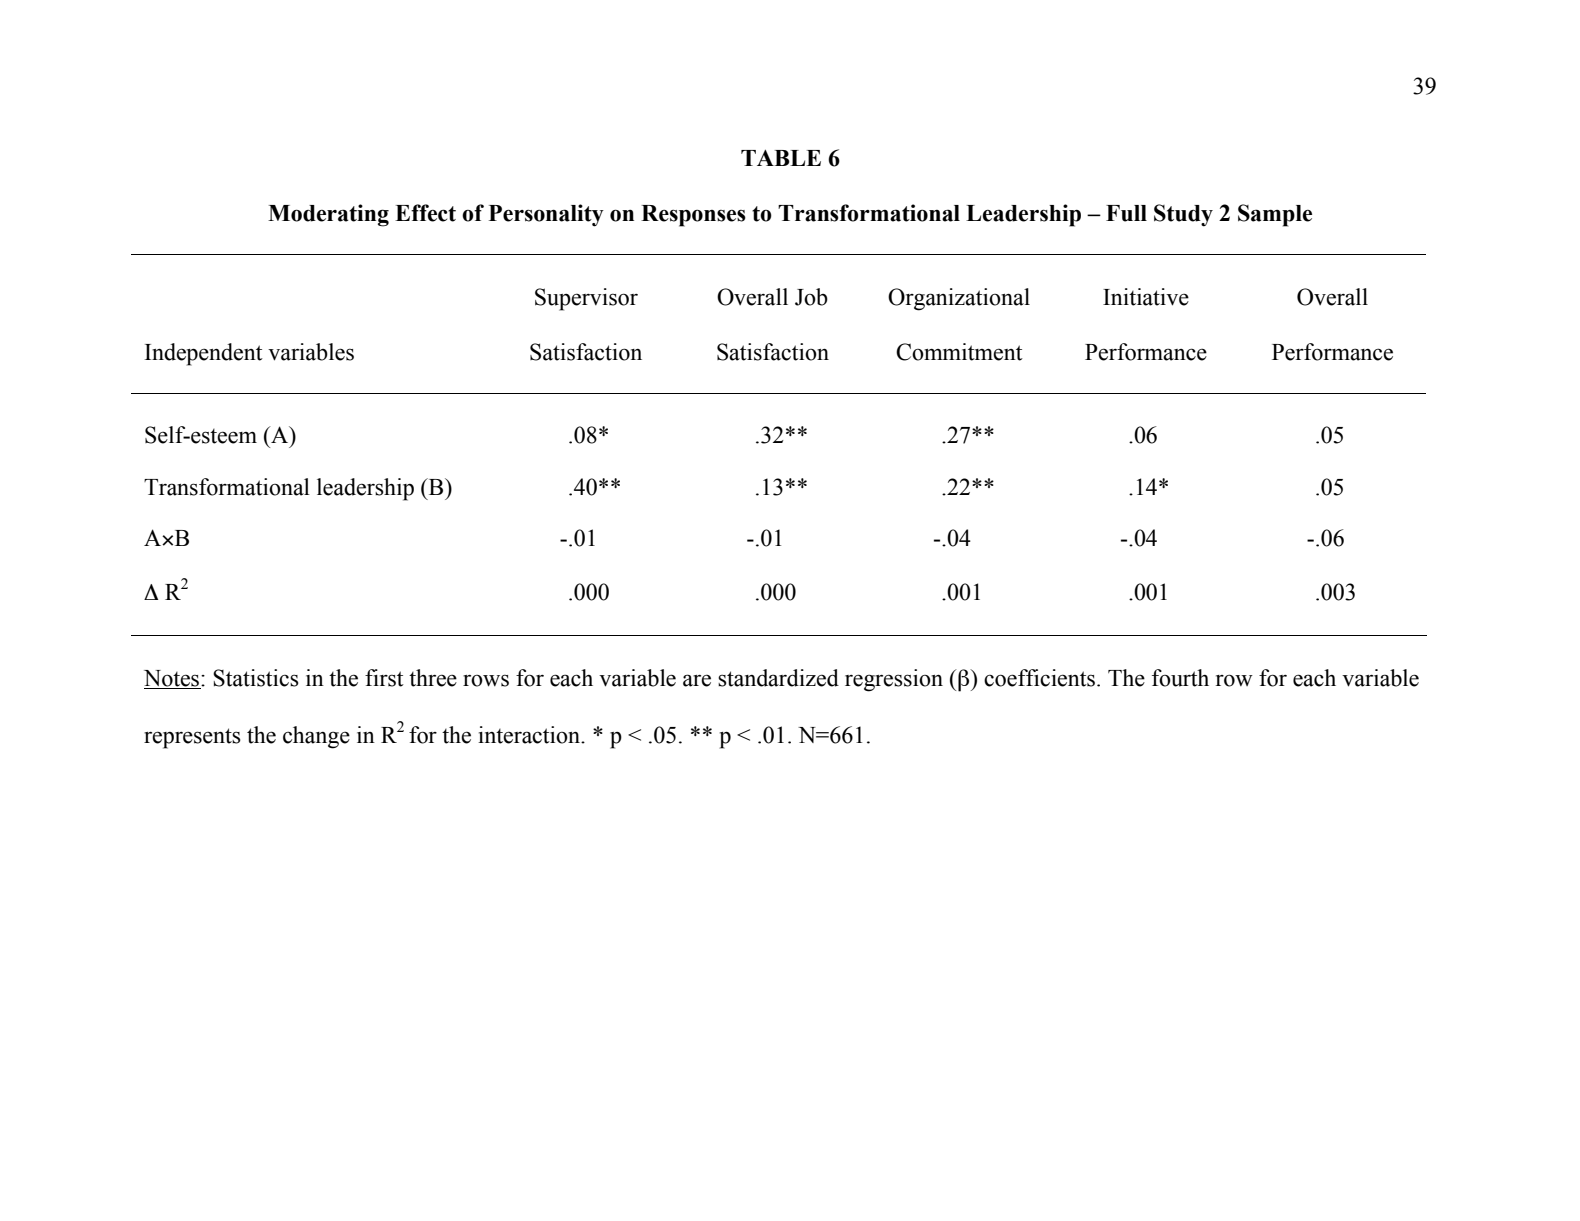 The height and width of the screenshot is (1221, 1580). I want to click on coefficients, so click(1041, 678).
